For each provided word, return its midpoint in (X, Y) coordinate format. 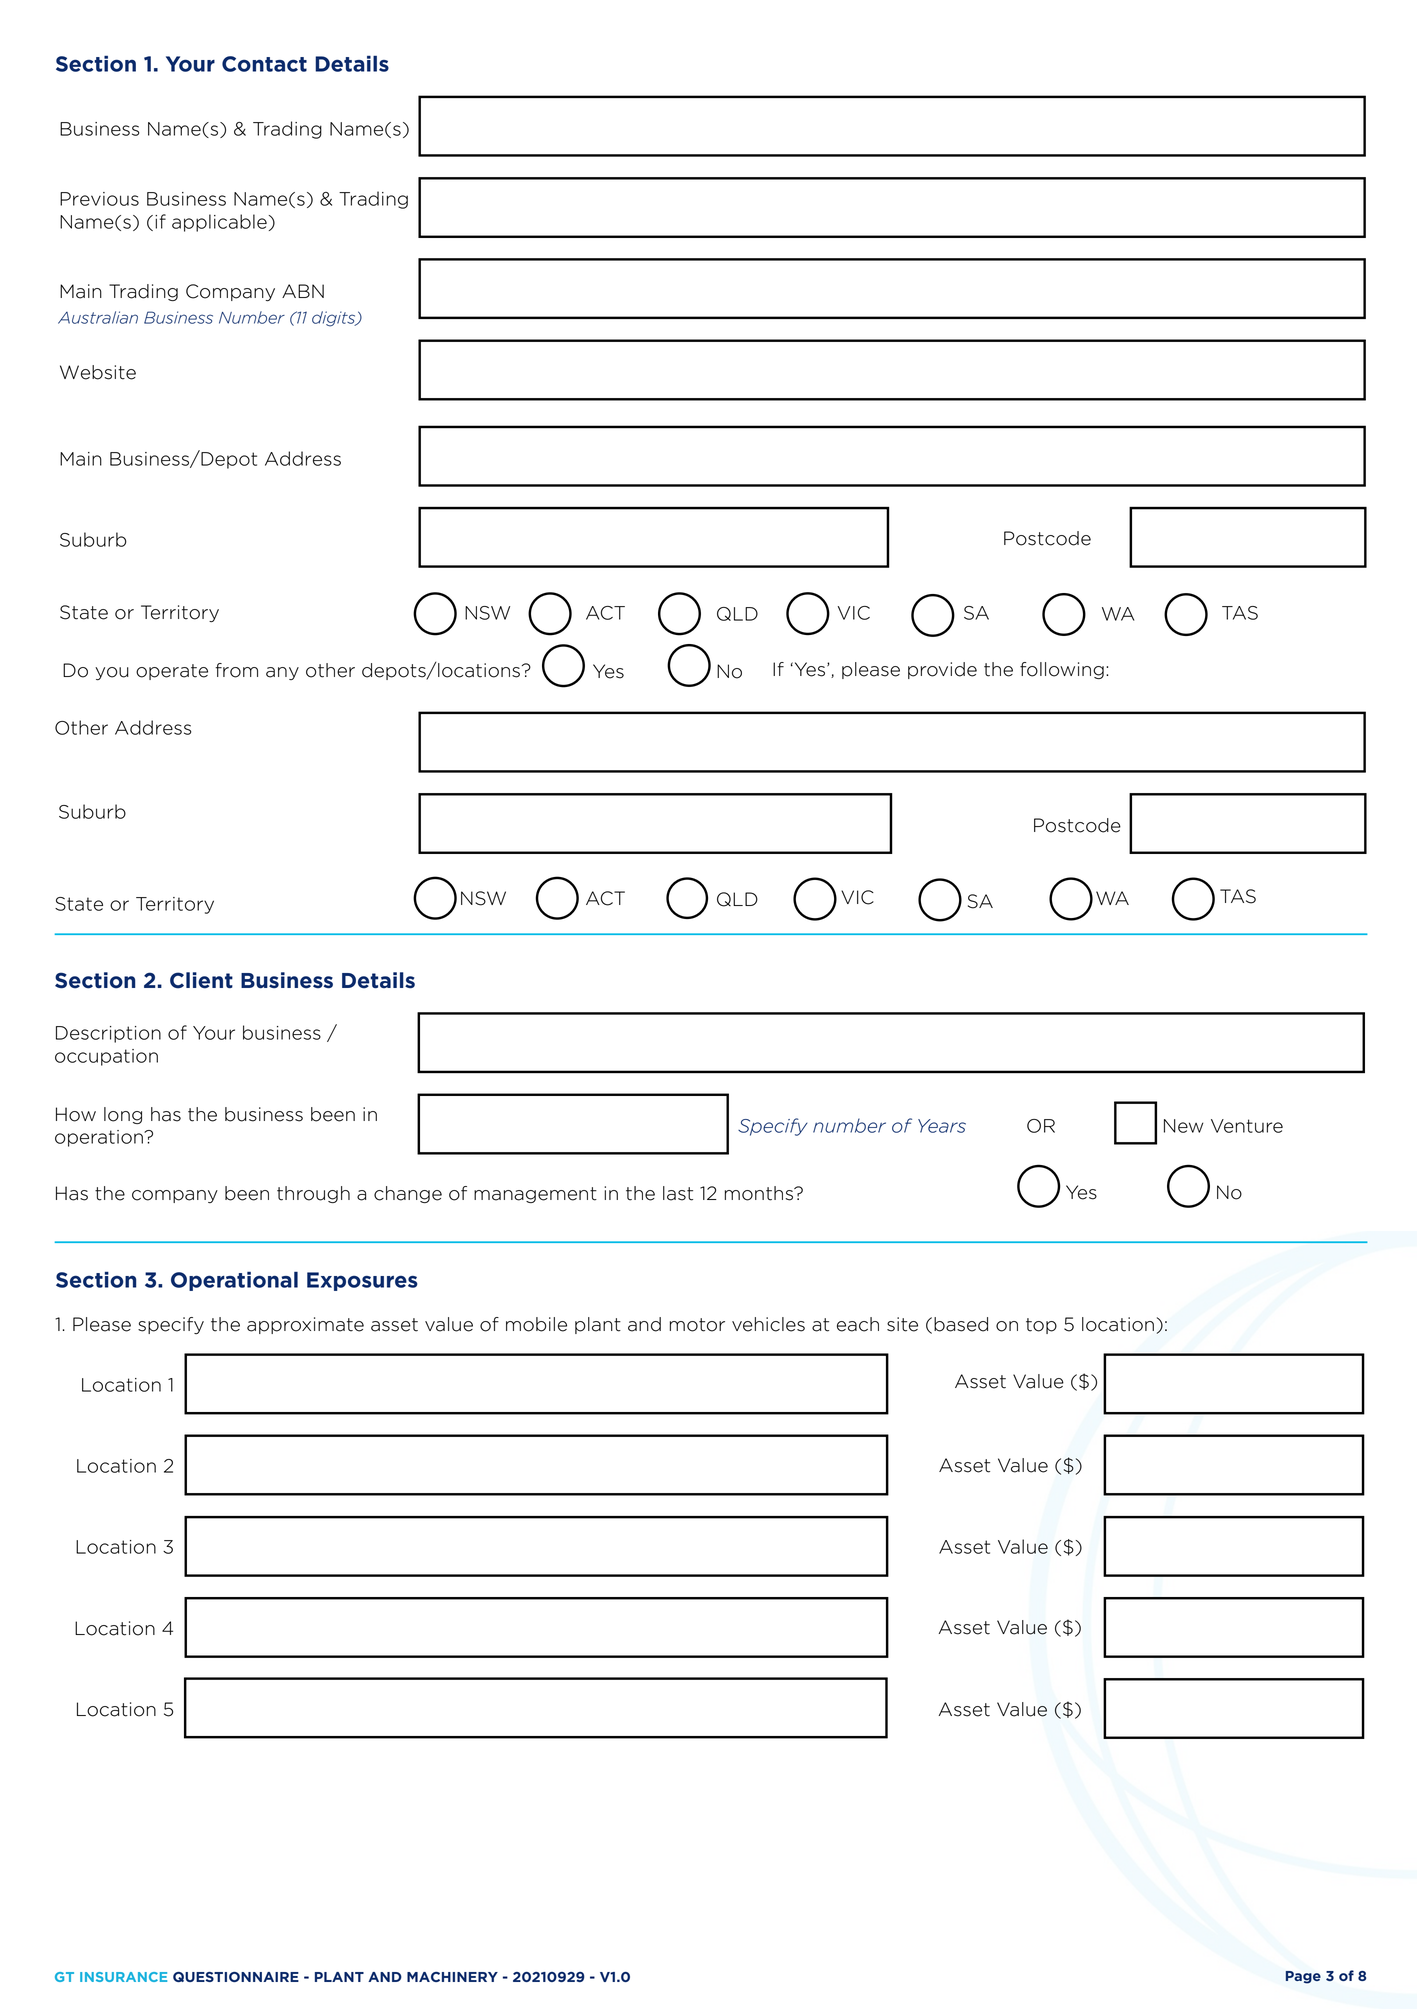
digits (335, 319)
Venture (1247, 1126)
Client (201, 980)
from (236, 670)
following (1062, 670)
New (1184, 1126)
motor (697, 1325)
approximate (305, 1325)
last (678, 1193)
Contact (264, 64)
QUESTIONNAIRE (236, 1977)
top (1041, 1326)
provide (942, 670)
